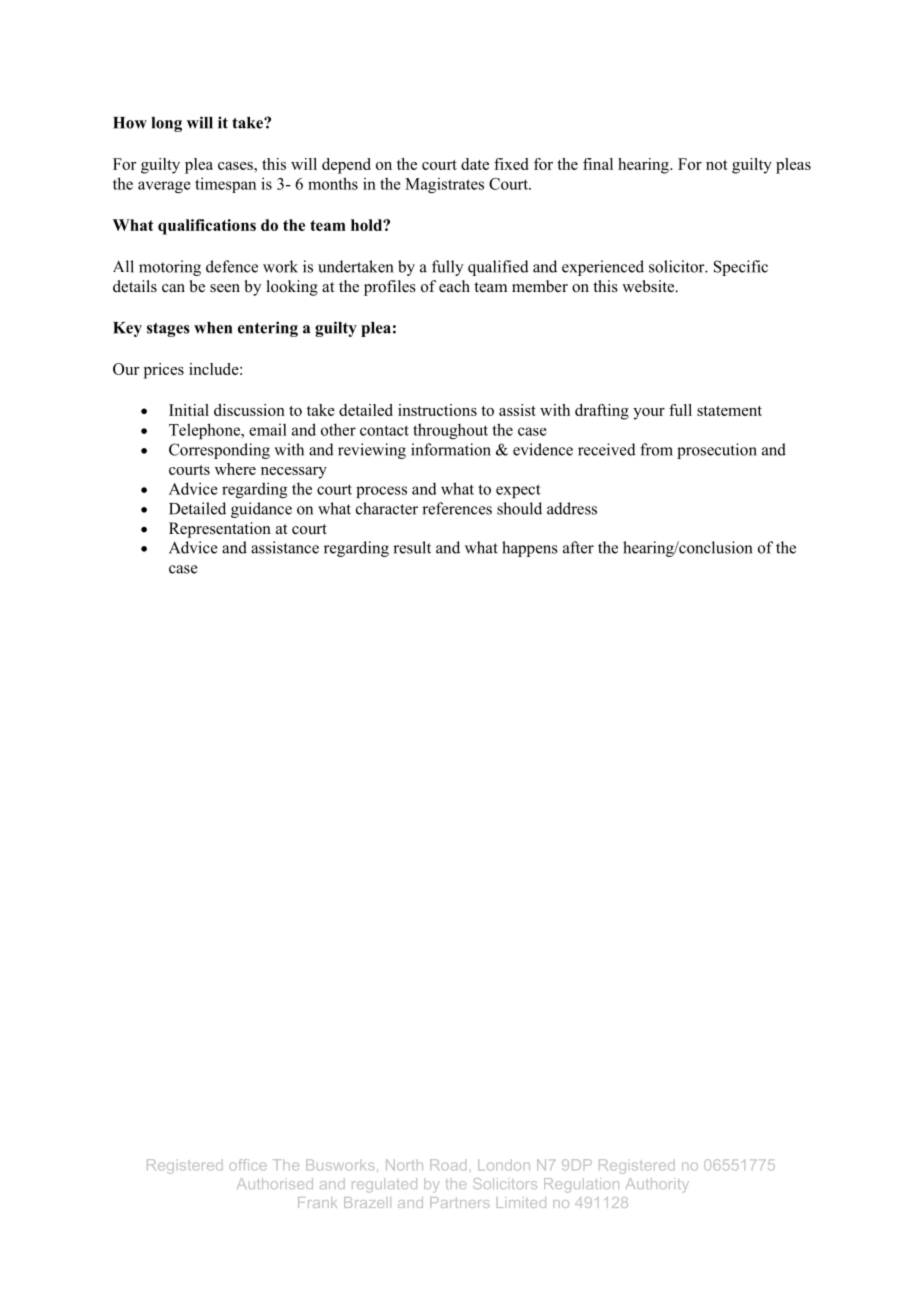 This screenshot has width=924, height=1308. What do you see at coordinates (412, 547) in the screenshot?
I see `result` at bounding box center [412, 547].
